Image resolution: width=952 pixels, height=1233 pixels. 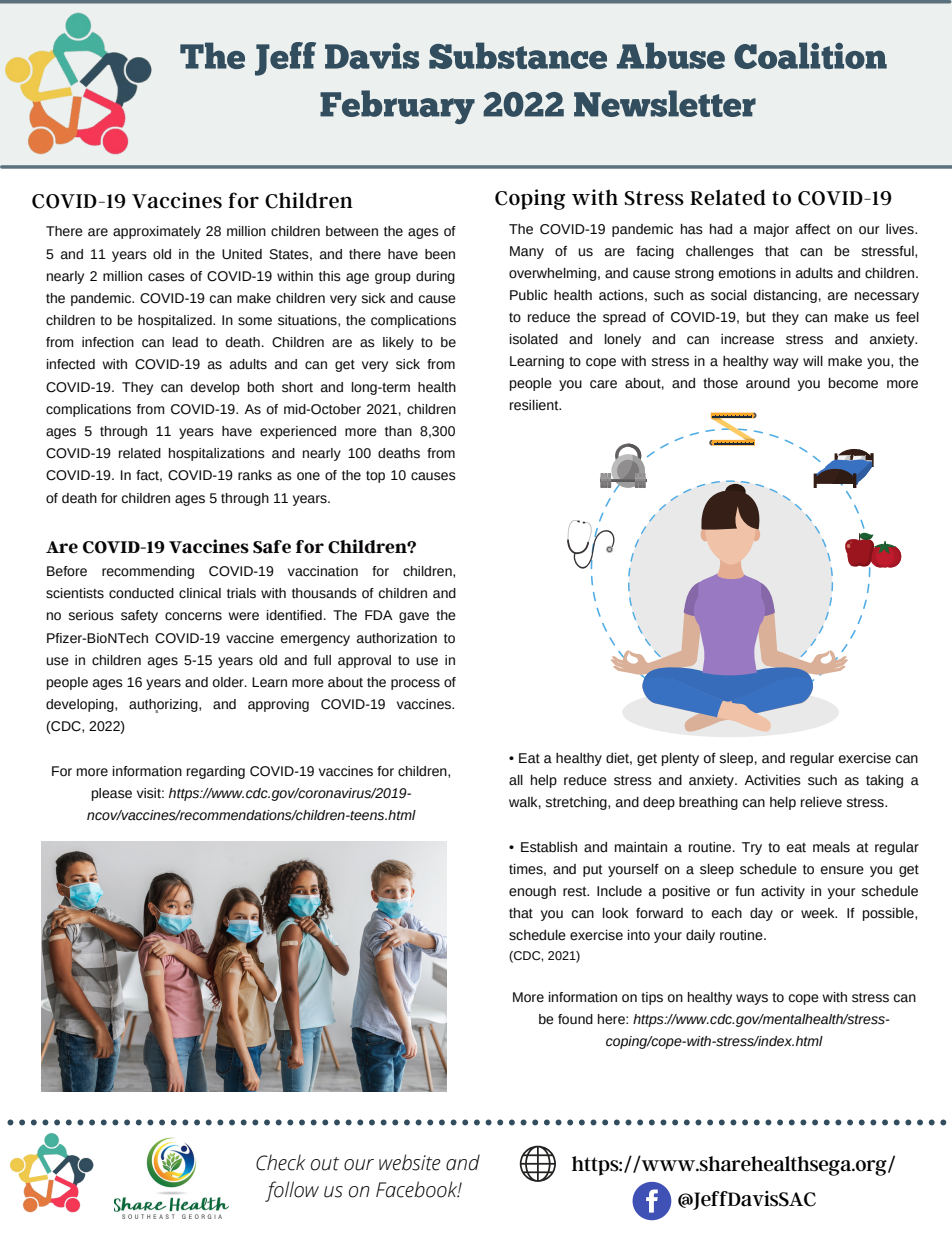 I want to click on Substance, so click(x=518, y=55).
